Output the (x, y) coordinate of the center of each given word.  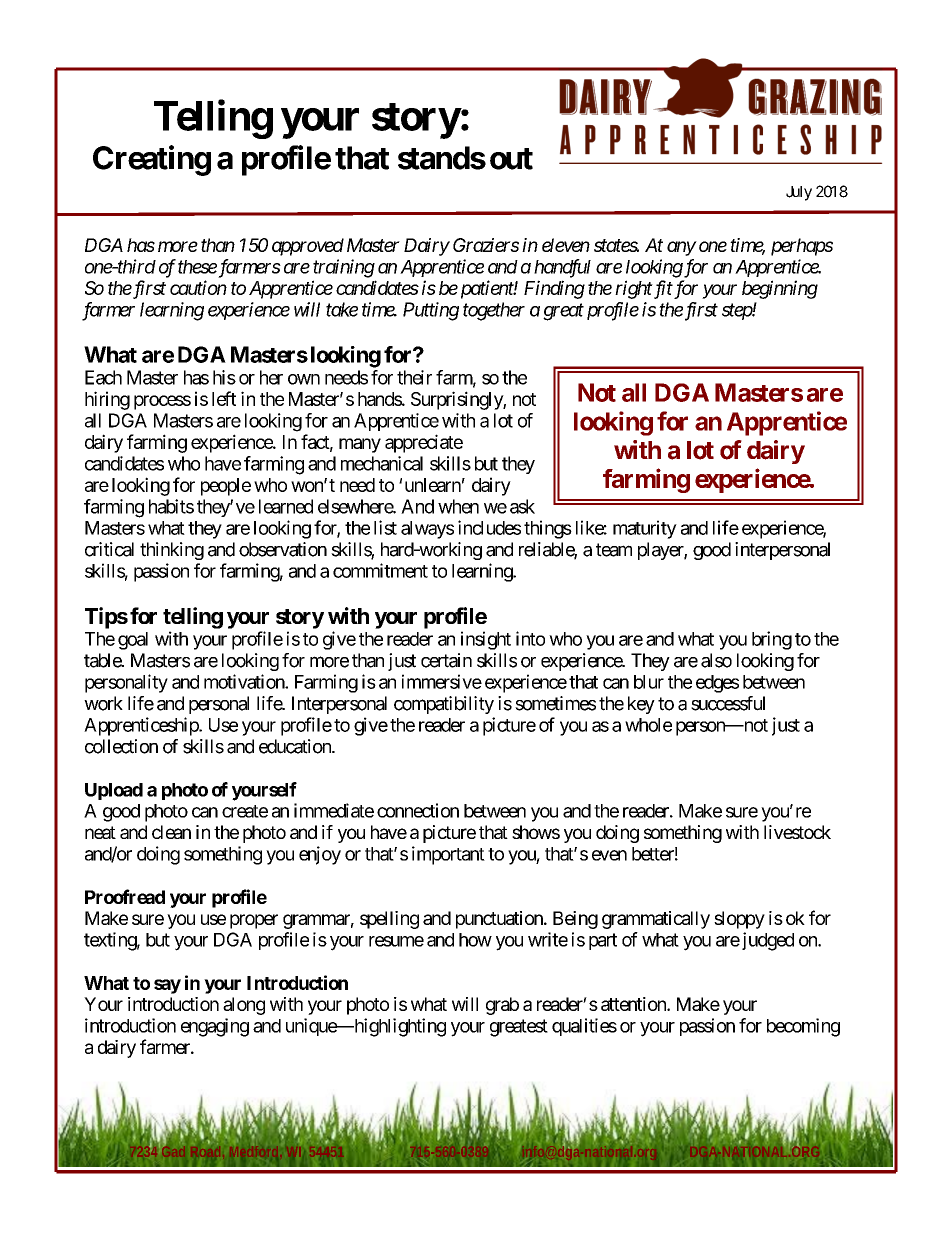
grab (502, 1006)
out (511, 159)
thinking (172, 551)
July (799, 193)
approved (308, 247)
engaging (215, 1027)
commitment (380, 570)
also (716, 660)
